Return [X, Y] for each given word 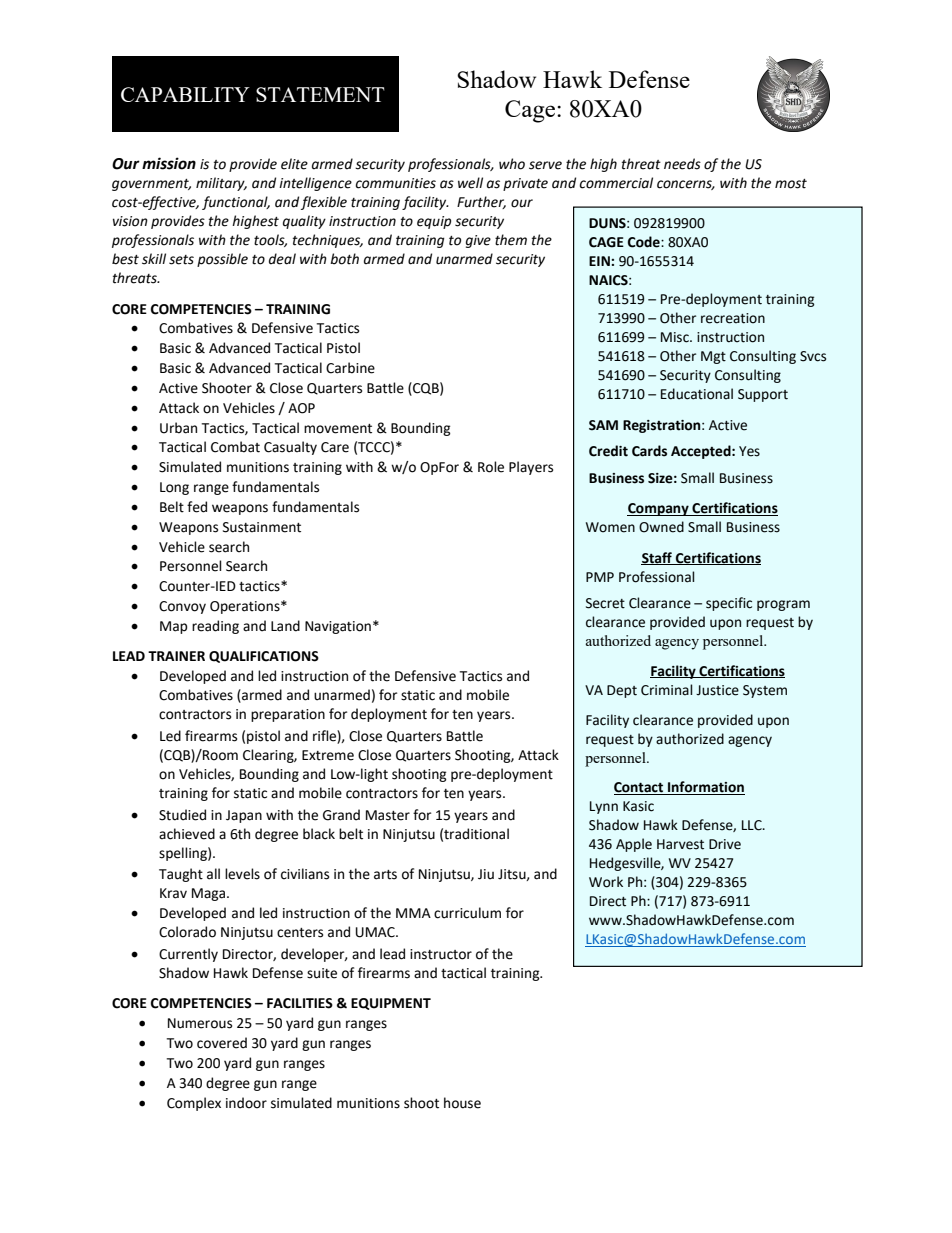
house [462, 1103]
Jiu [486, 874]
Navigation [338, 627]
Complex [194, 1104]
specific [729, 604]
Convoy [182, 607]
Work [606, 882]
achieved [187, 834]
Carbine [350, 368]
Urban [178, 428]
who [512, 164]
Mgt [713, 357]
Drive [725, 844]
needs [682, 164]
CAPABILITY [185, 94]
